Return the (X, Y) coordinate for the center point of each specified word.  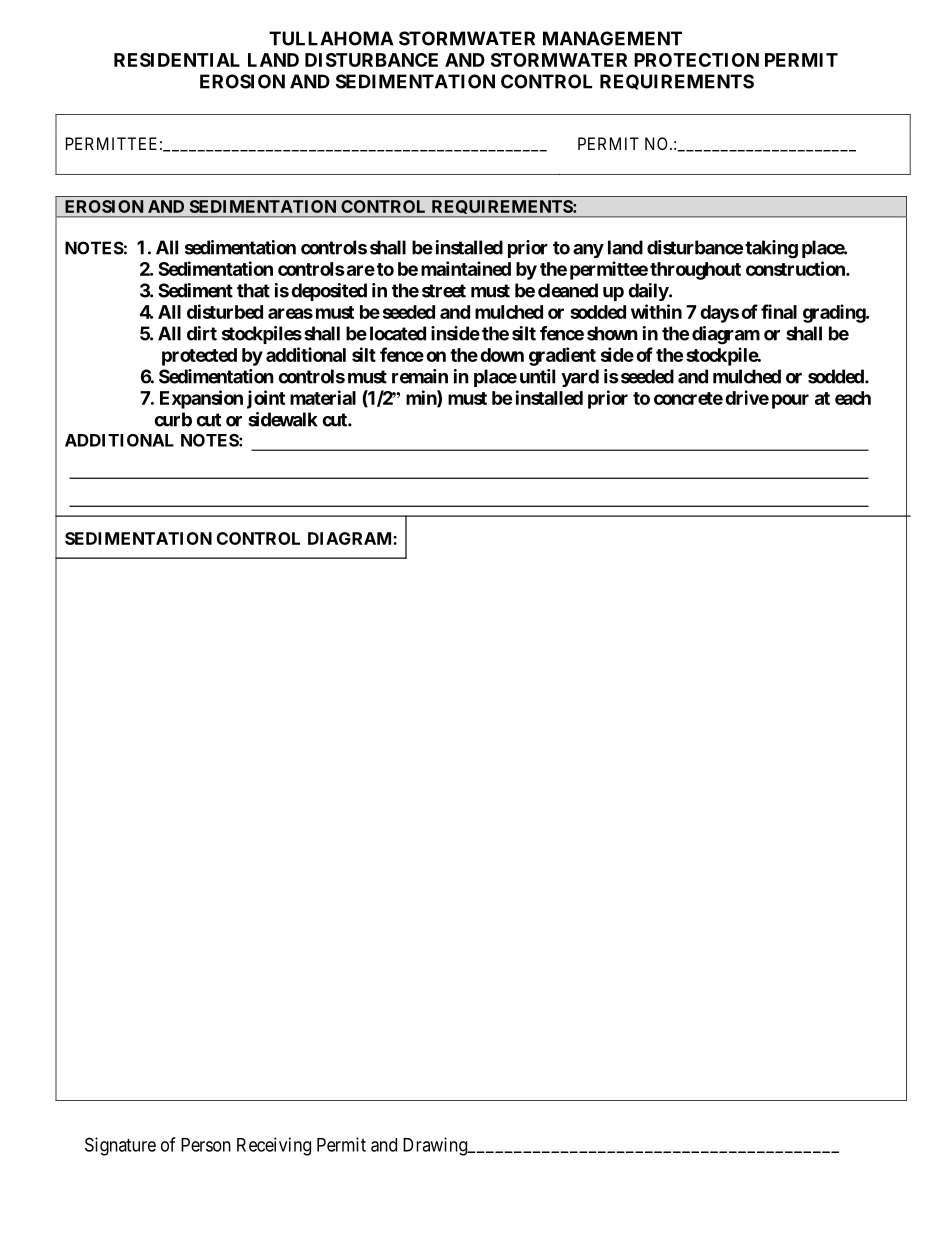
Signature (120, 1146)
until (537, 376)
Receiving (274, 1146)
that (253, 290)
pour (790, 401)
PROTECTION (696, 60)
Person (206, 1145)
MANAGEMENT (612, 38)
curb (173, 419)
